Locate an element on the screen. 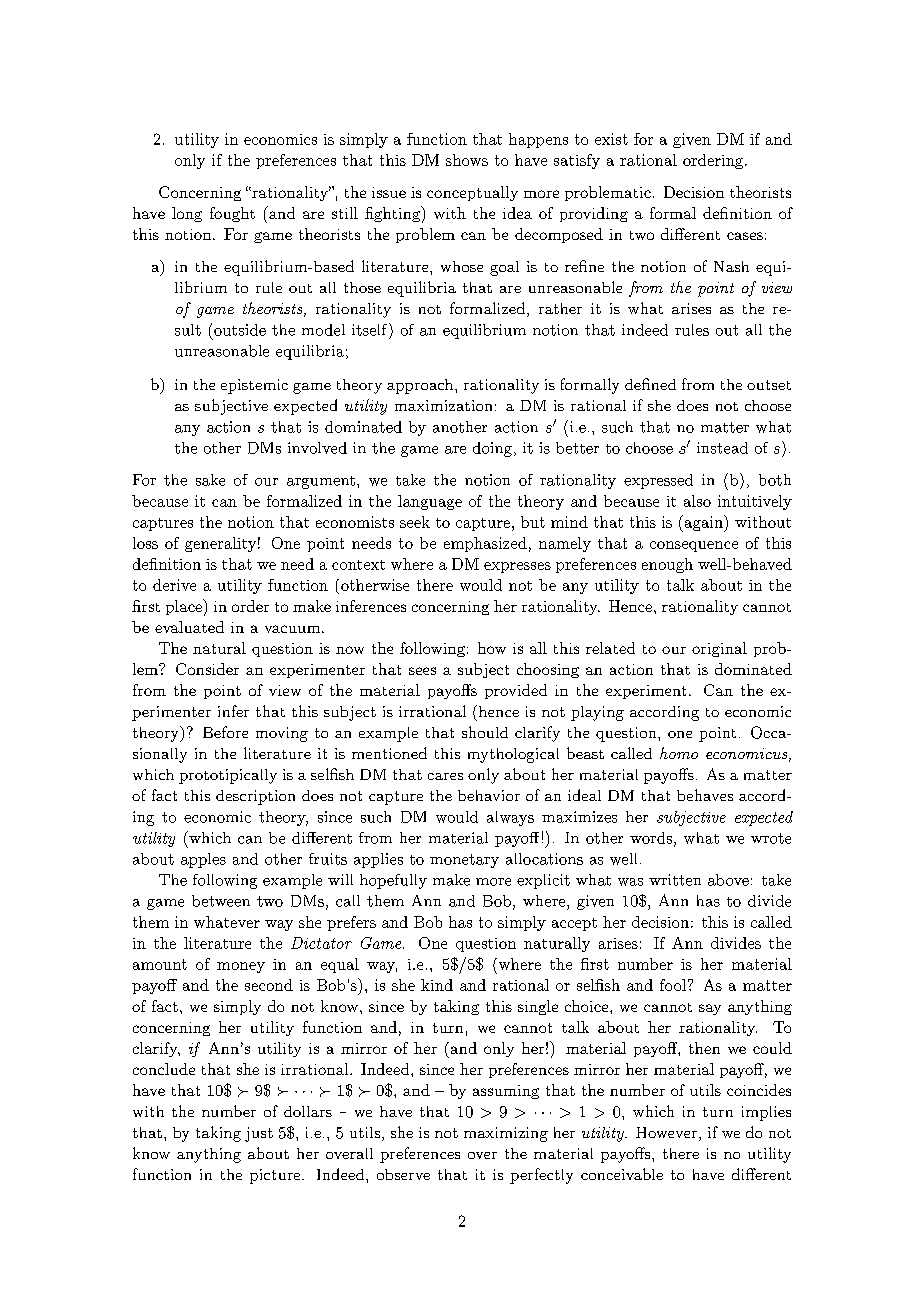 Image resolution: width=924 pixels, height=1308 pixels. approach is located at coordinates (421, 386).
